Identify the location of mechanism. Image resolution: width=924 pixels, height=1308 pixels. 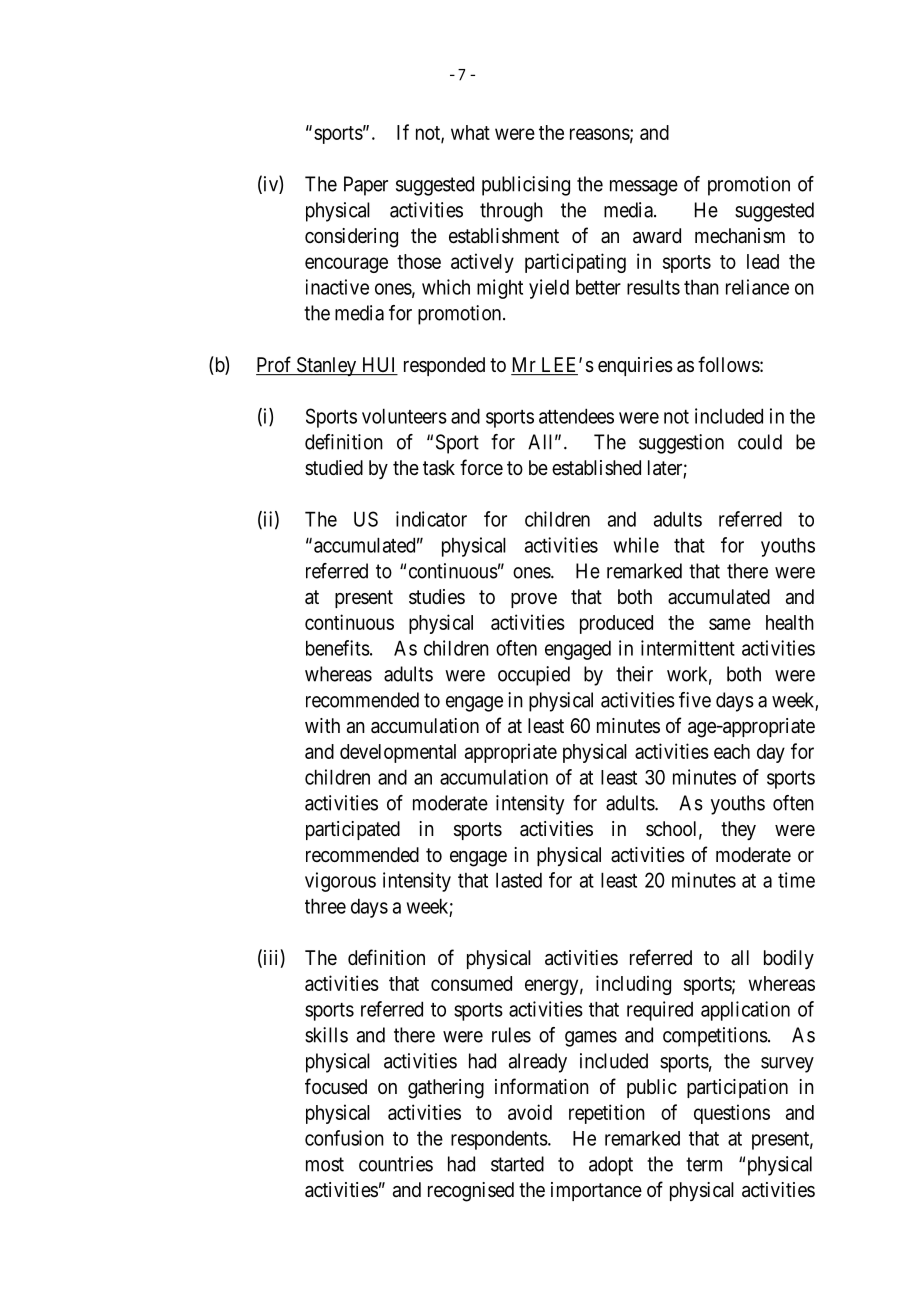
(740, 235).
